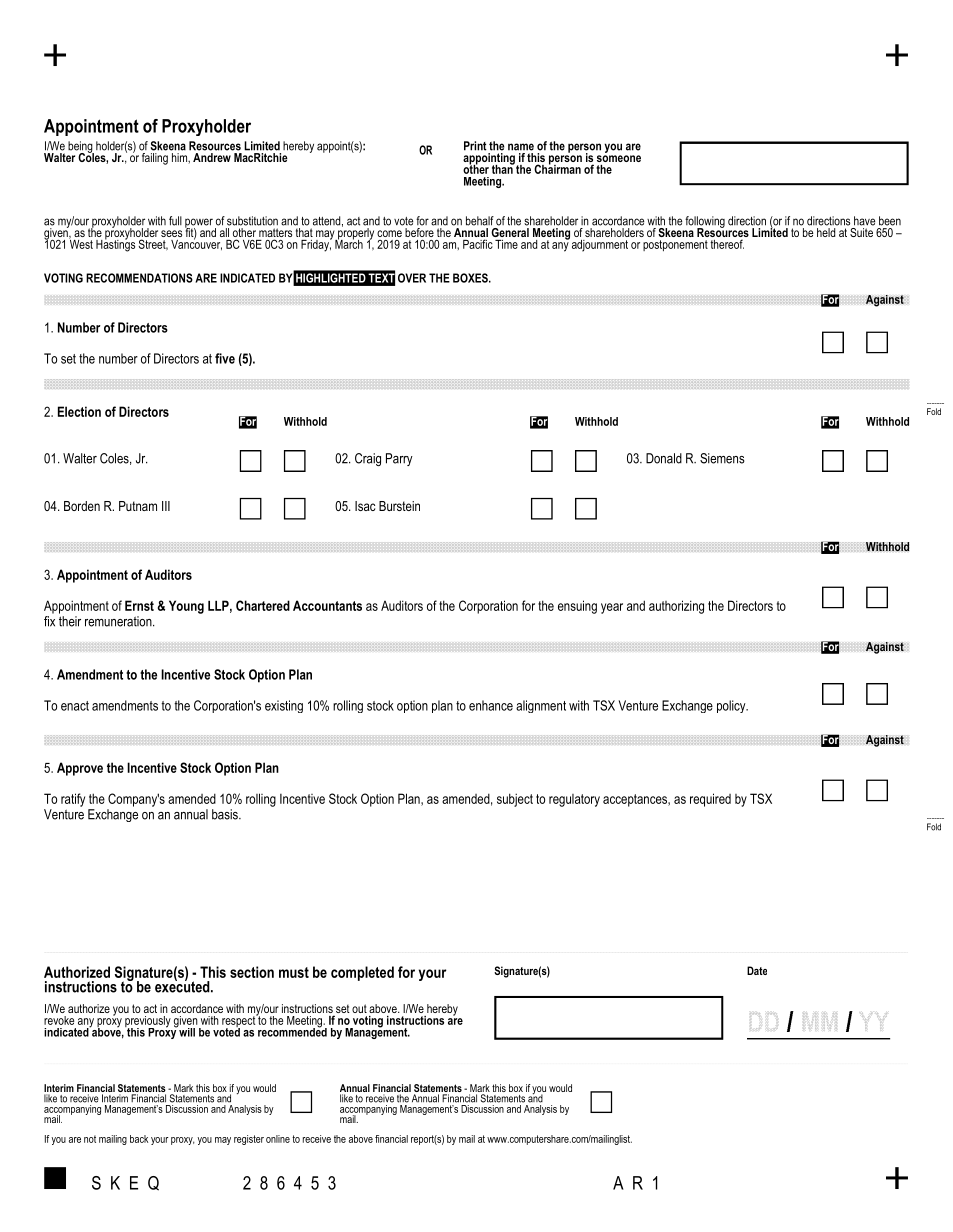 Image resolution: width=953 pixels, height=1232 pixels. Describe the element at coordinates (119, 621) in the screenshot. I see `remuneration` at that location.
